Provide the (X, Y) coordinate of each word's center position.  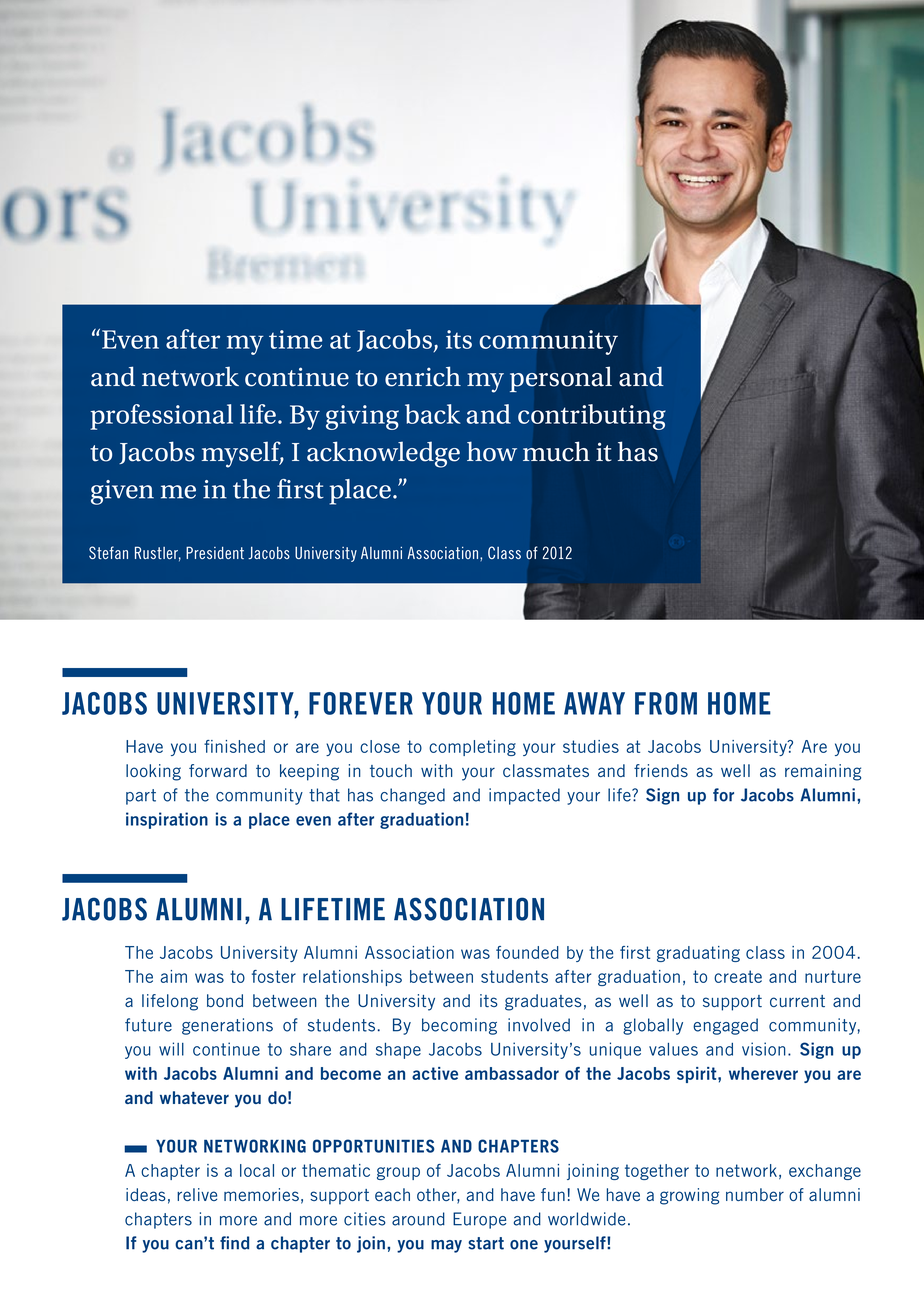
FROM (666, 703)
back (433, 414)
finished (234, 746)
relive (197, 1194)
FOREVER (361, 703)
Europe (479, 1220)
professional (161, 417)
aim (173, 976)
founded (527, 952)
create (738, 976)
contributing (592, 417)
